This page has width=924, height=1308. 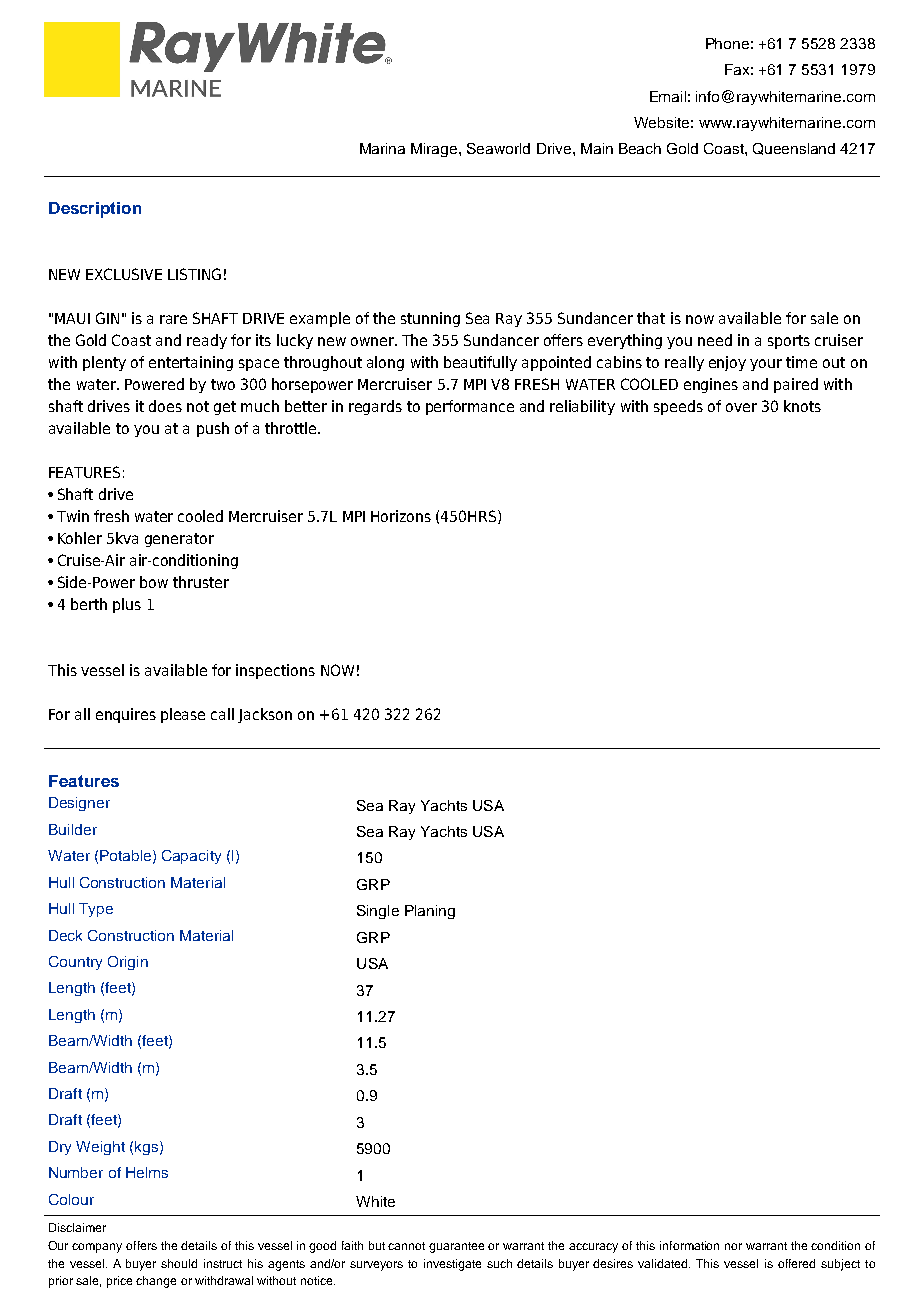 What do you see at coordinates (470, 407) in the page?
I see `performance` at bounding box center [470, 407].
